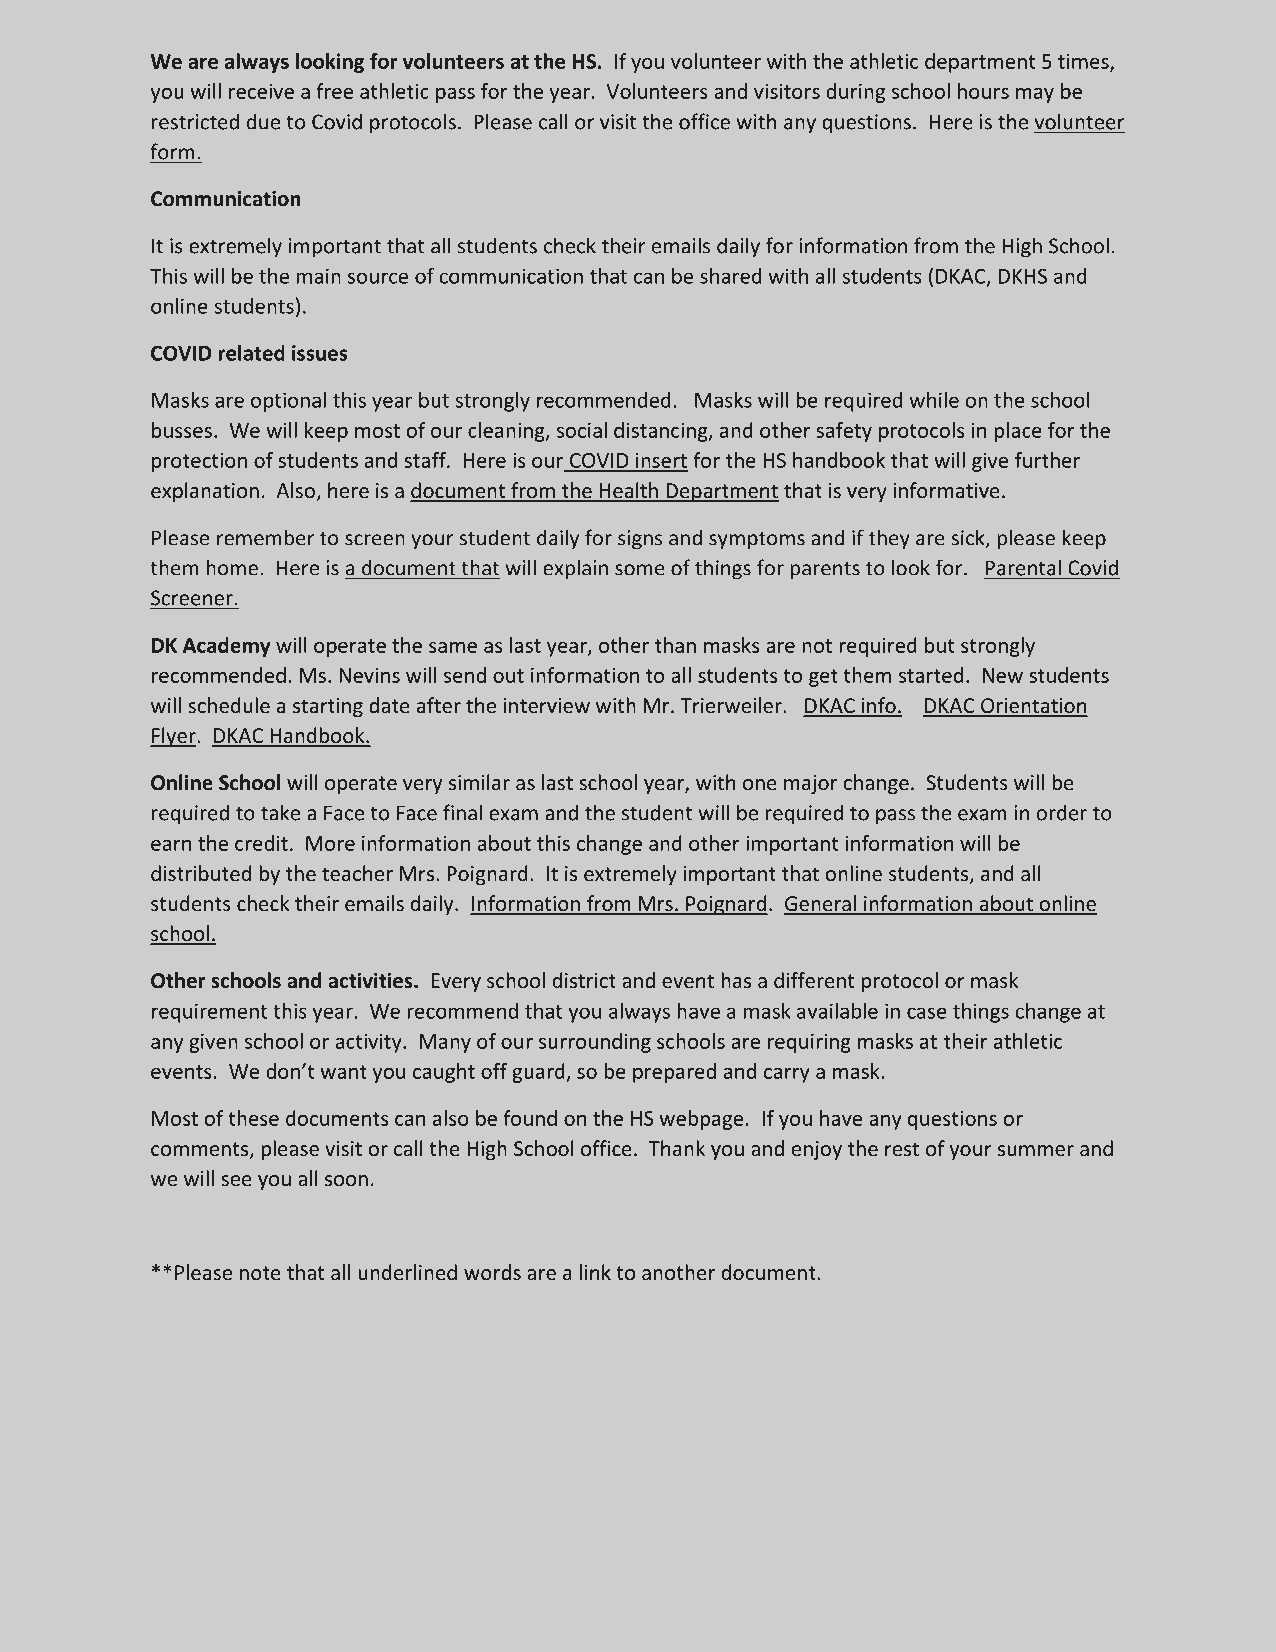  Describe the element at coordinates (983, 91) in the document. I see `hours` at that location.
